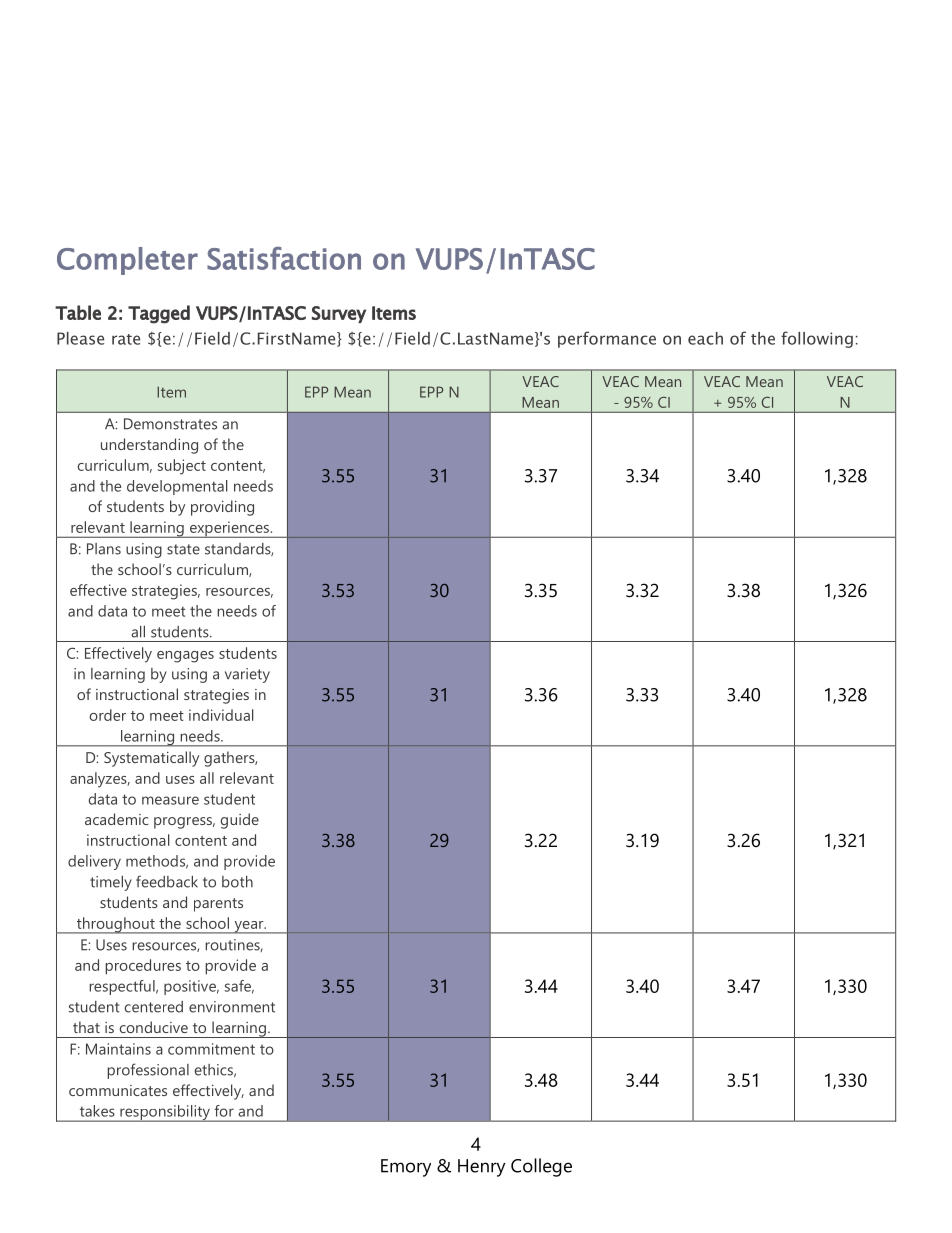 The height and width of the image is (1233, 952). Describe the element at coordinates (607, 339) in the image. I see `performance` at that location.
